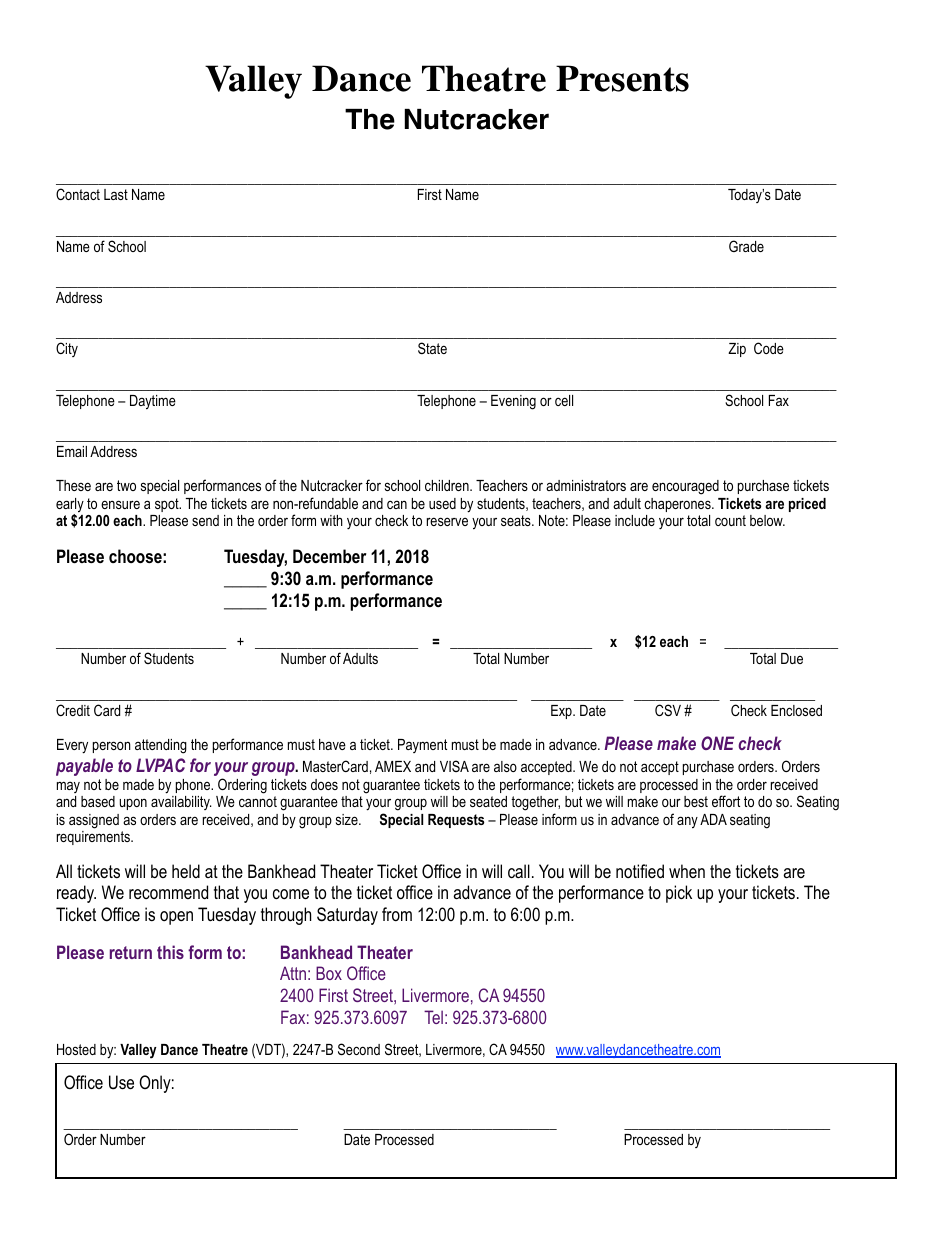 The width and height of the image is (952, 1233). What do you see at coordinates (730, 520) in the image?
I see `count` at bounding box center [730, 520].
